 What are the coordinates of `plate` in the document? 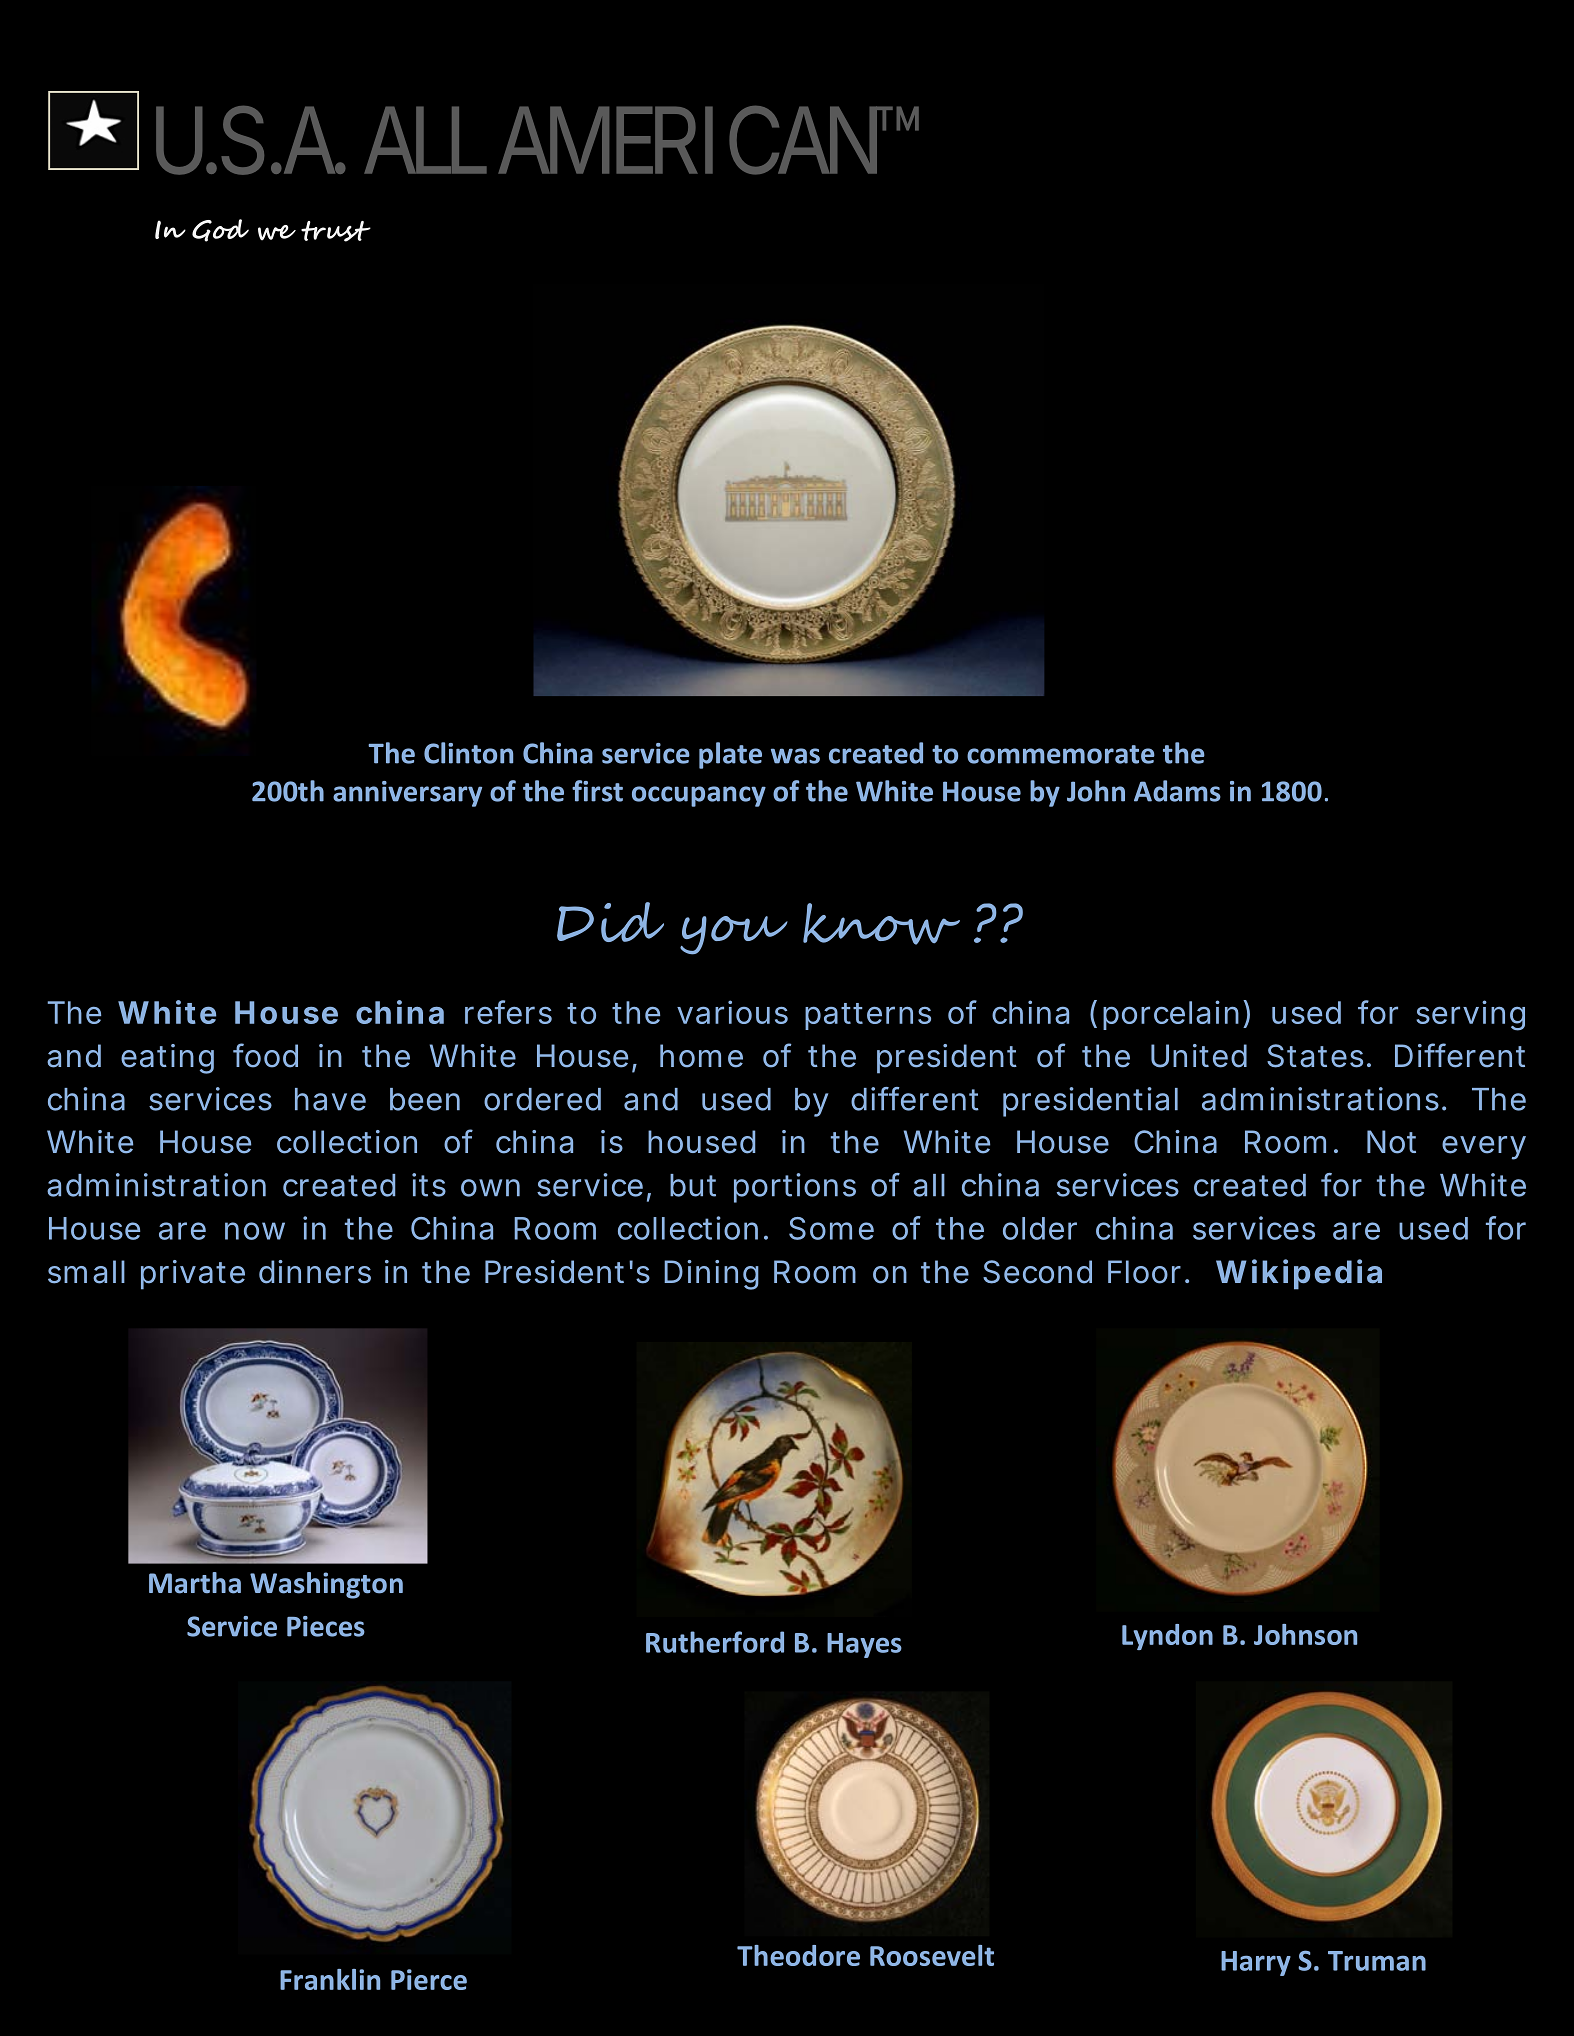 It's located at (730, 755).
